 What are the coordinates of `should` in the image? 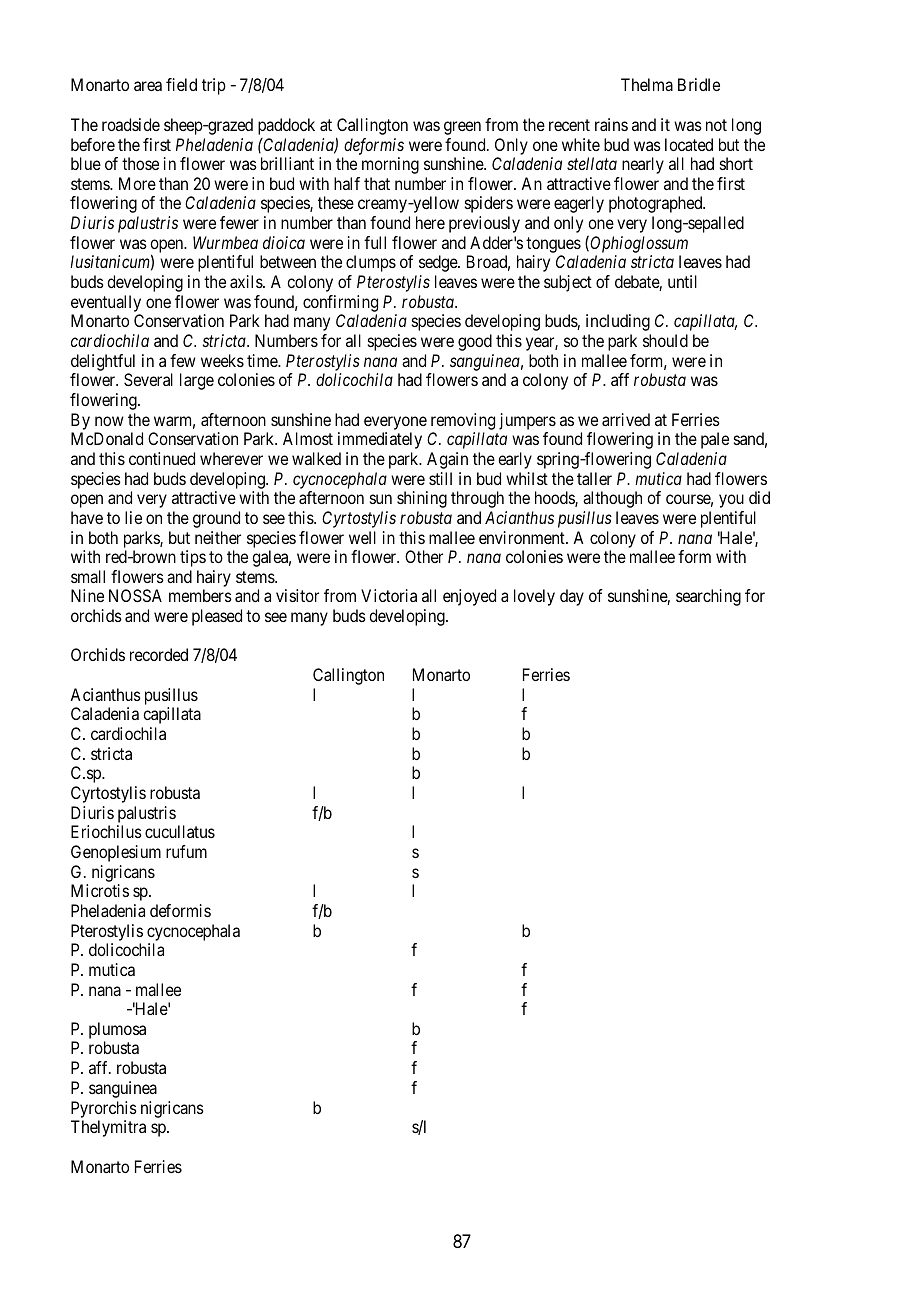 It's located at (665, 340).
